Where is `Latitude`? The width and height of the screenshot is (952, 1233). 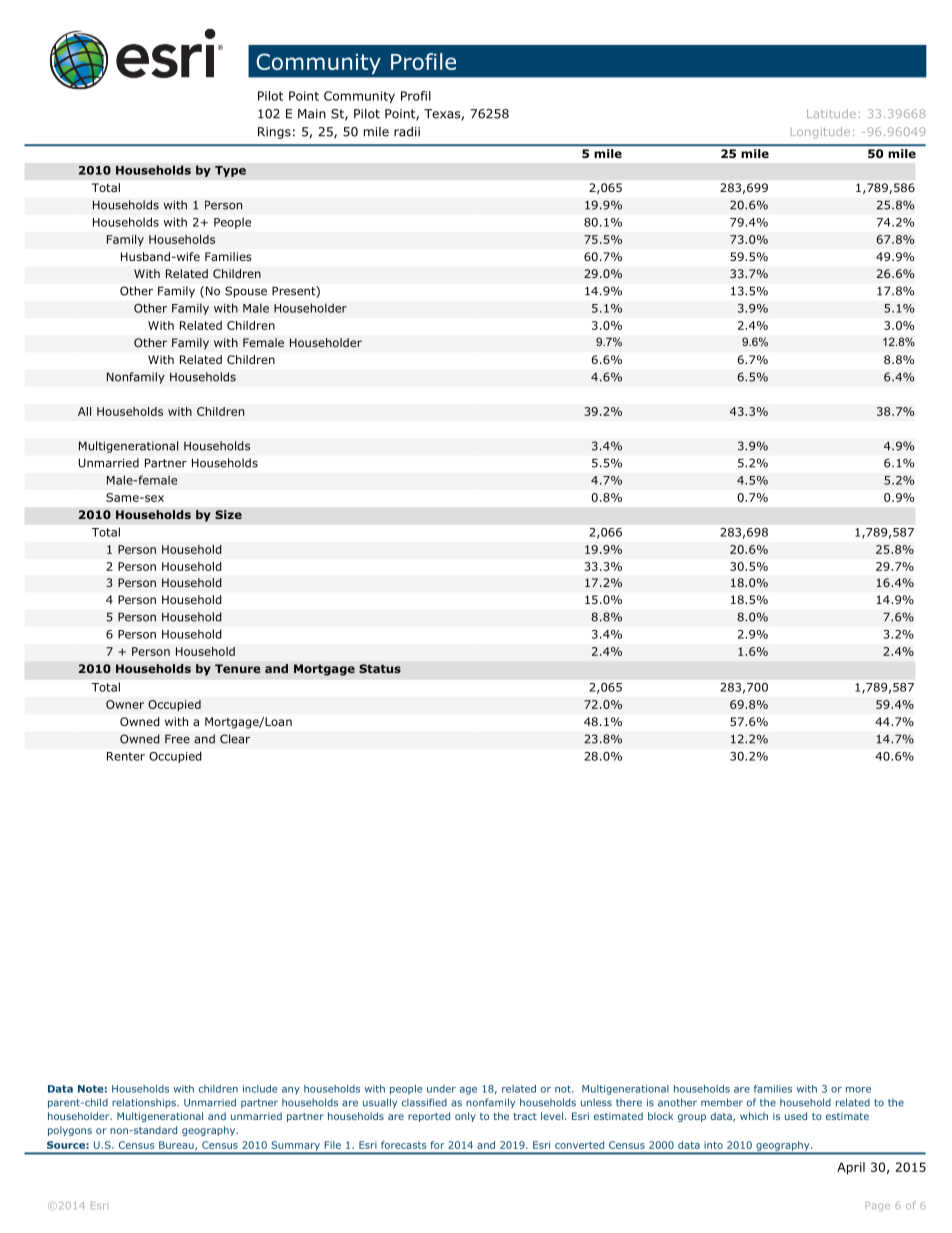
Latitude is located at coordinates (831, 113).
